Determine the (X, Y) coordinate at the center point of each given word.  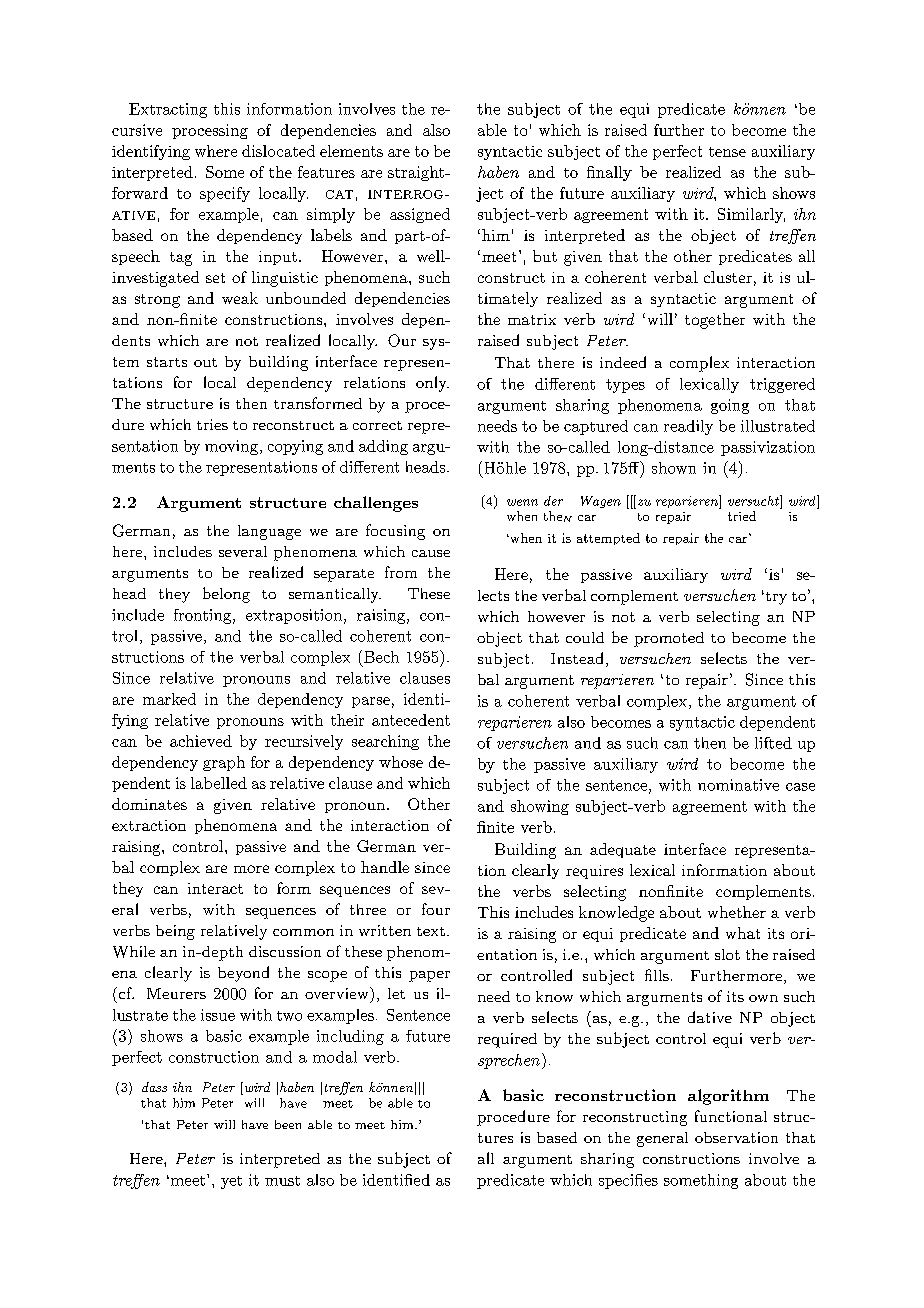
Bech (380, 656)
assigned (420, 215)
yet (231, 1182)
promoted (669, 639)
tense (727, 152)
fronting (202, 616)
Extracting (168, 110)
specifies (628, 1181)
